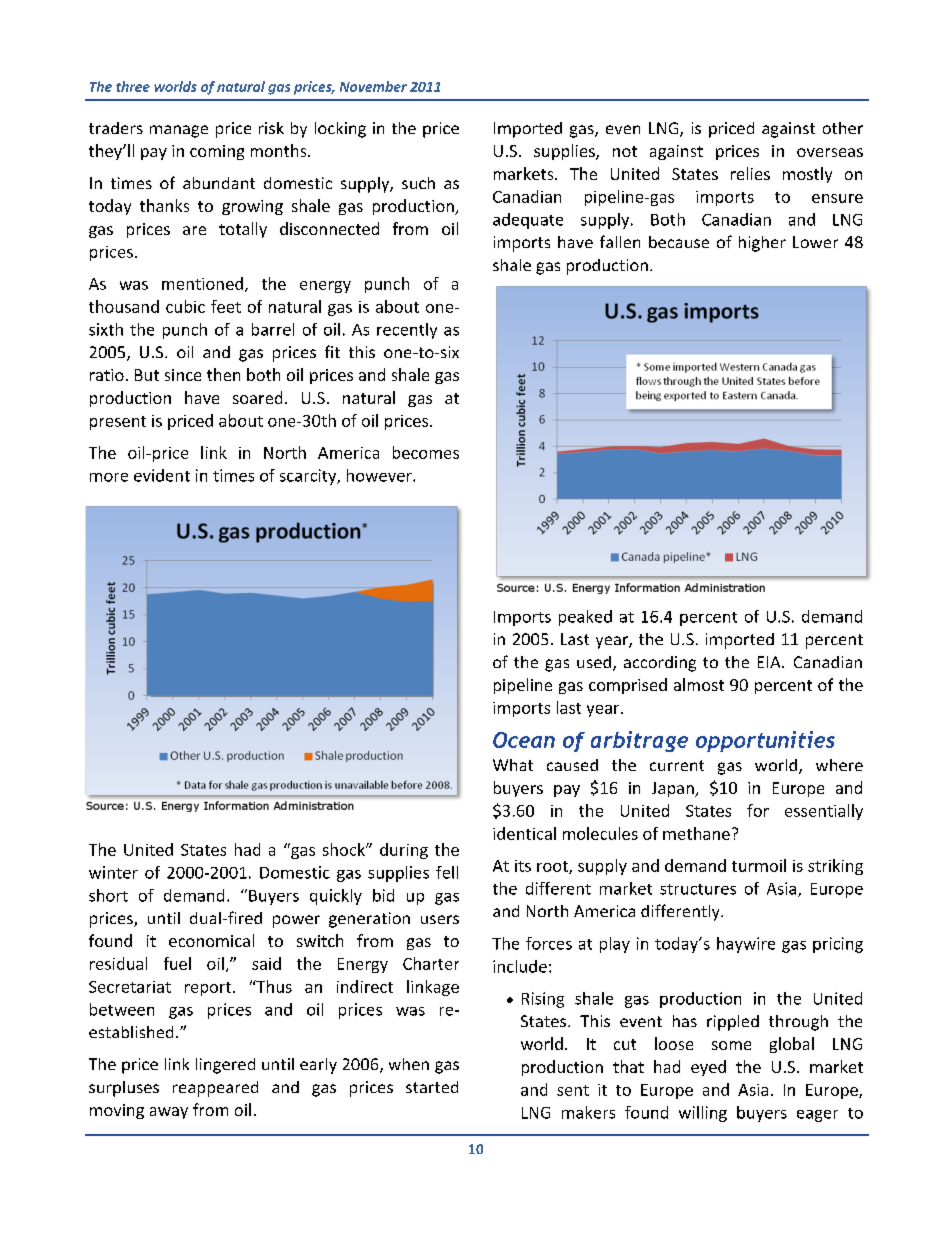  Describe the element at coordinates (162, 475) in the screenshot. I see `evident` at that location.
